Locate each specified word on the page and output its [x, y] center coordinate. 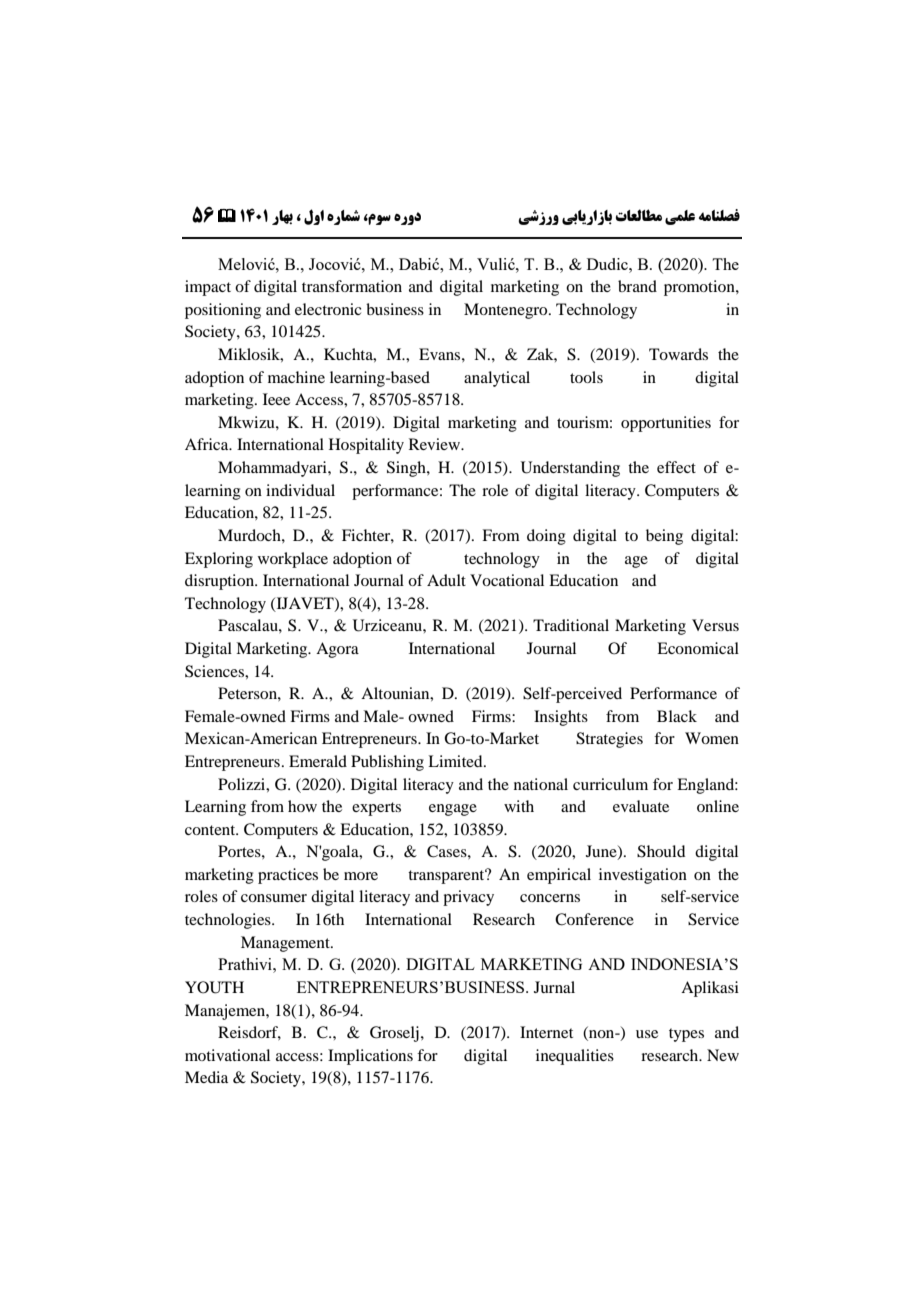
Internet [546, 1032]
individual [300, 490]
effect [676, 467]
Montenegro [507, 311]
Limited [456, 761]
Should [661, 851]
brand [637, 286]
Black [677, 716]
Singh [407, 469]
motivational [227, 1055]
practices [288, 876]
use [647, 1034]
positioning [223, 311]
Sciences [215, 671]
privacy [468, 898]
